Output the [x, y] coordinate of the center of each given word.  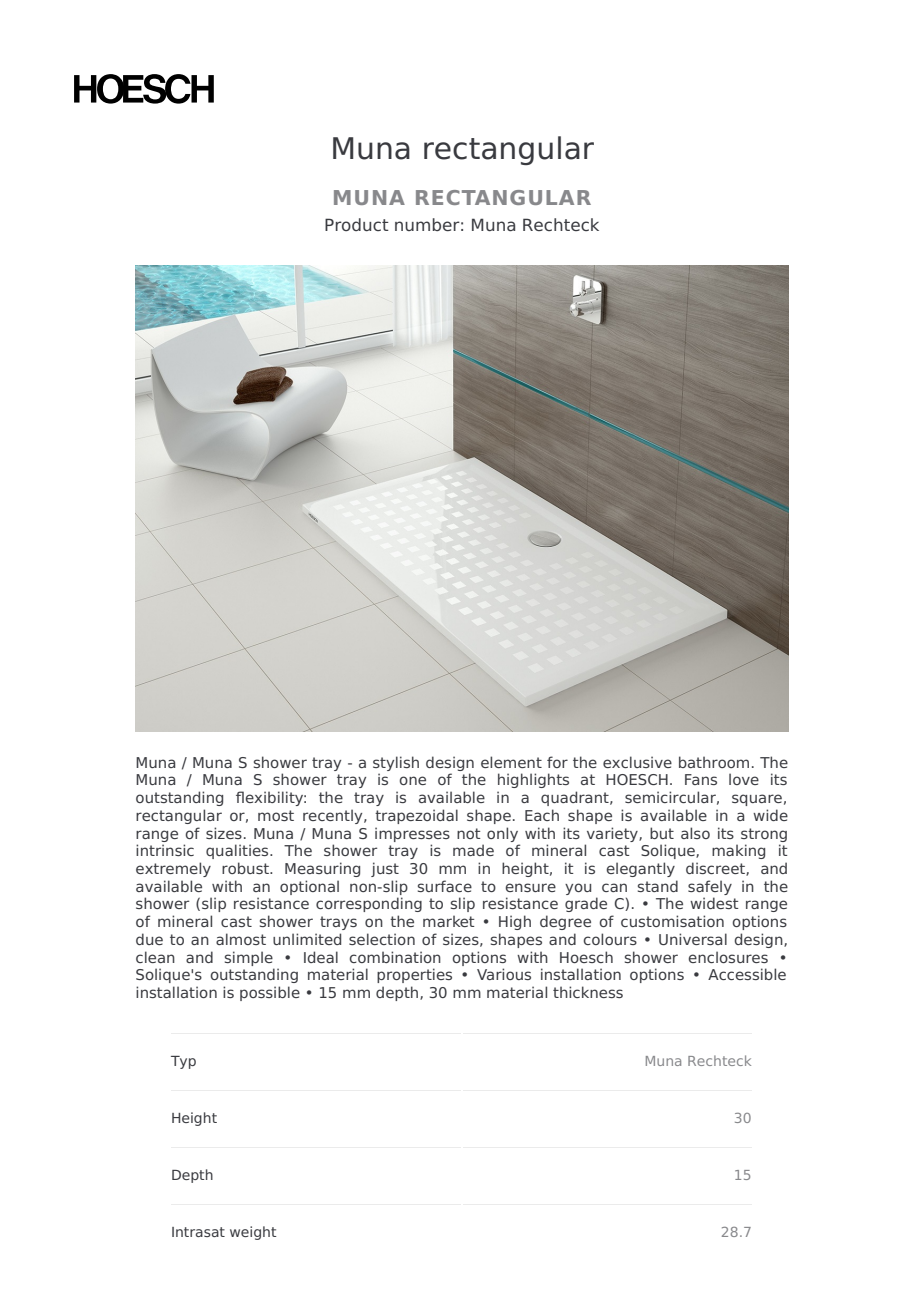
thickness [588, 992]
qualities [238, 851]
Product [357, 224]
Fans [701, 779]
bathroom [714, 762]
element [511, 762]
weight [253, 1233]
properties [414, 975]
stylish [396, 763]
